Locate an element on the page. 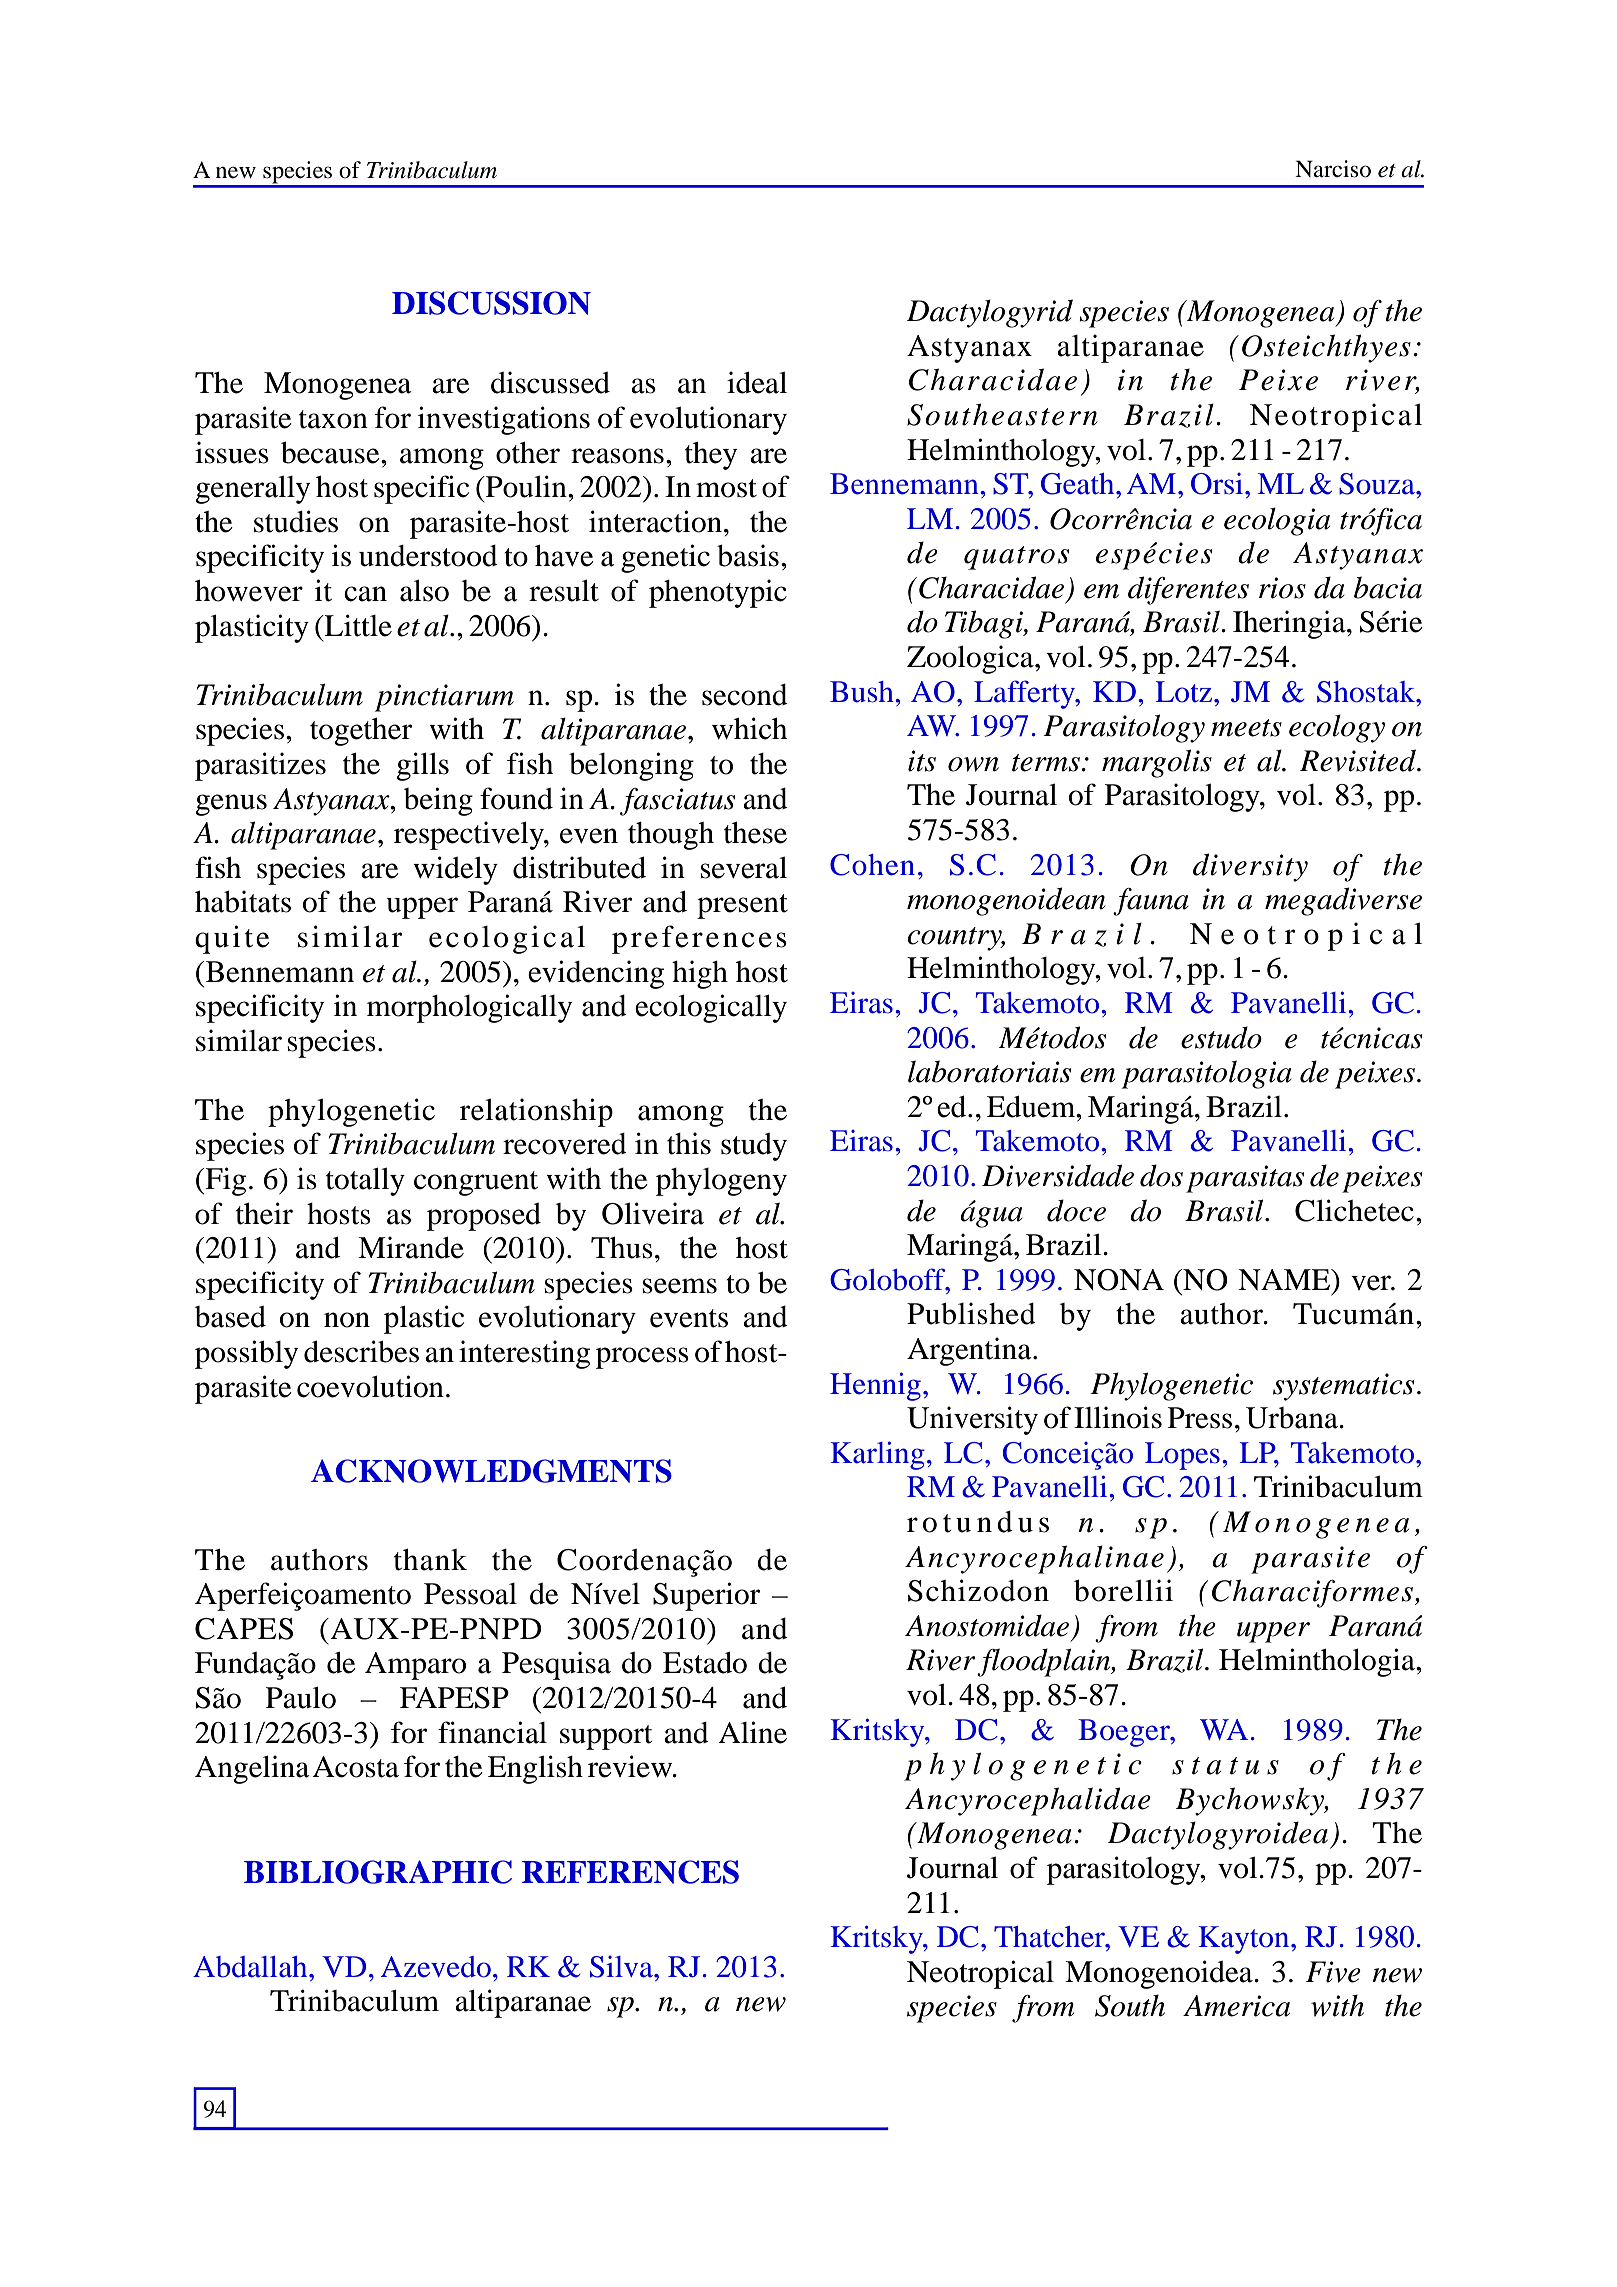  Abdallah is located at coordinates (251, 1967).
